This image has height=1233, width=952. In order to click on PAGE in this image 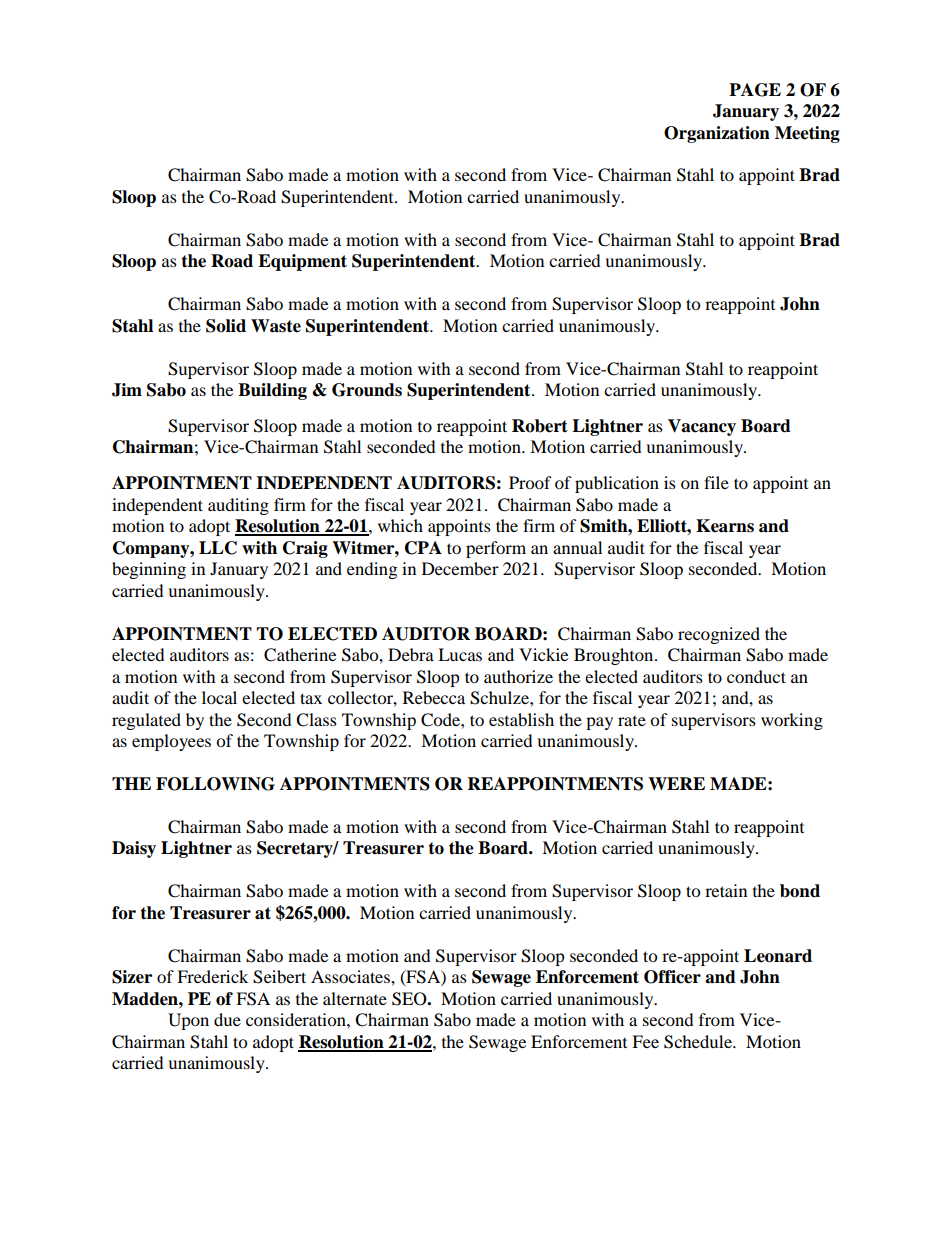, I will do `click(755, 90)`.
